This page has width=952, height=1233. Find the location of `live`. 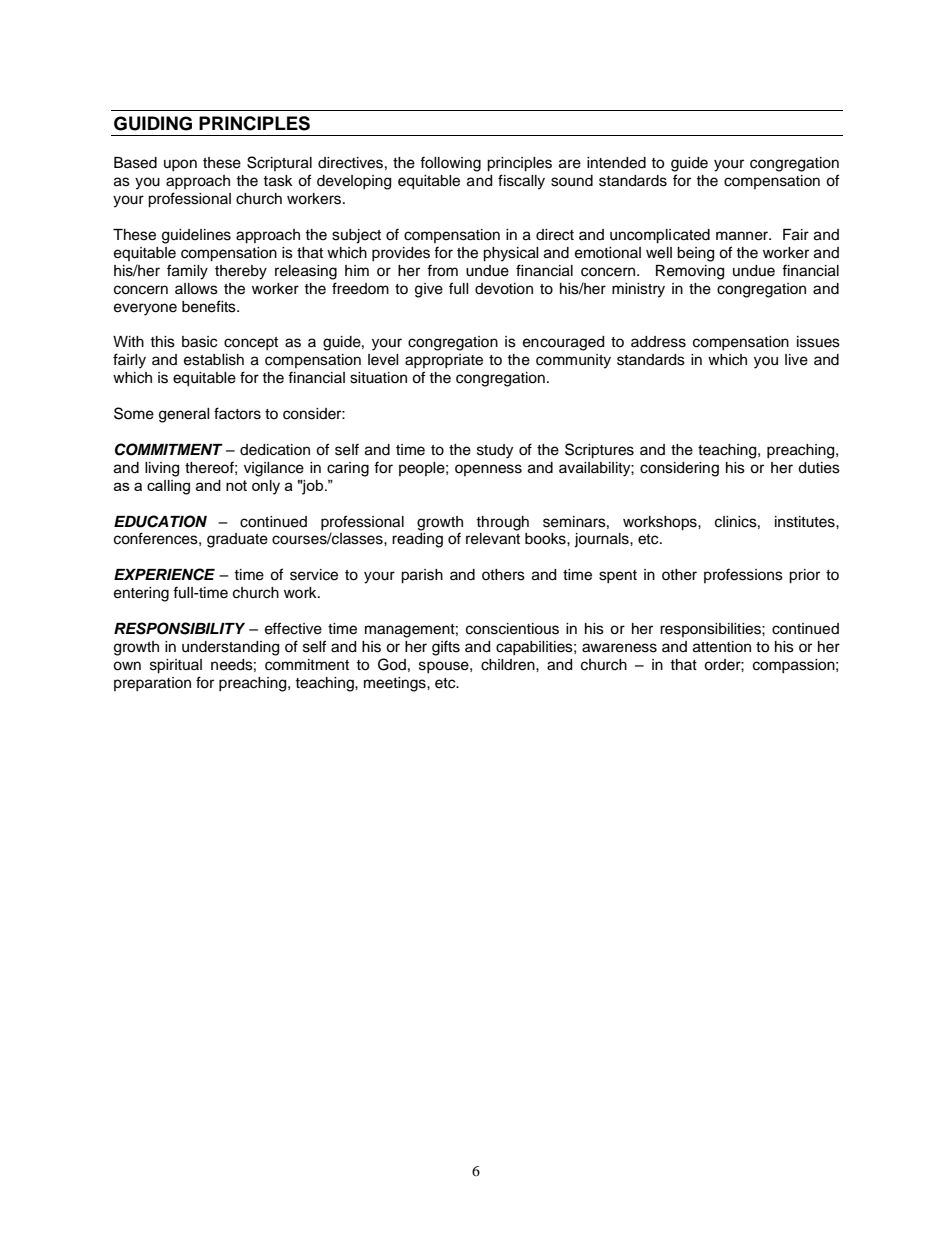

live is located at coordinates (796, 360).
